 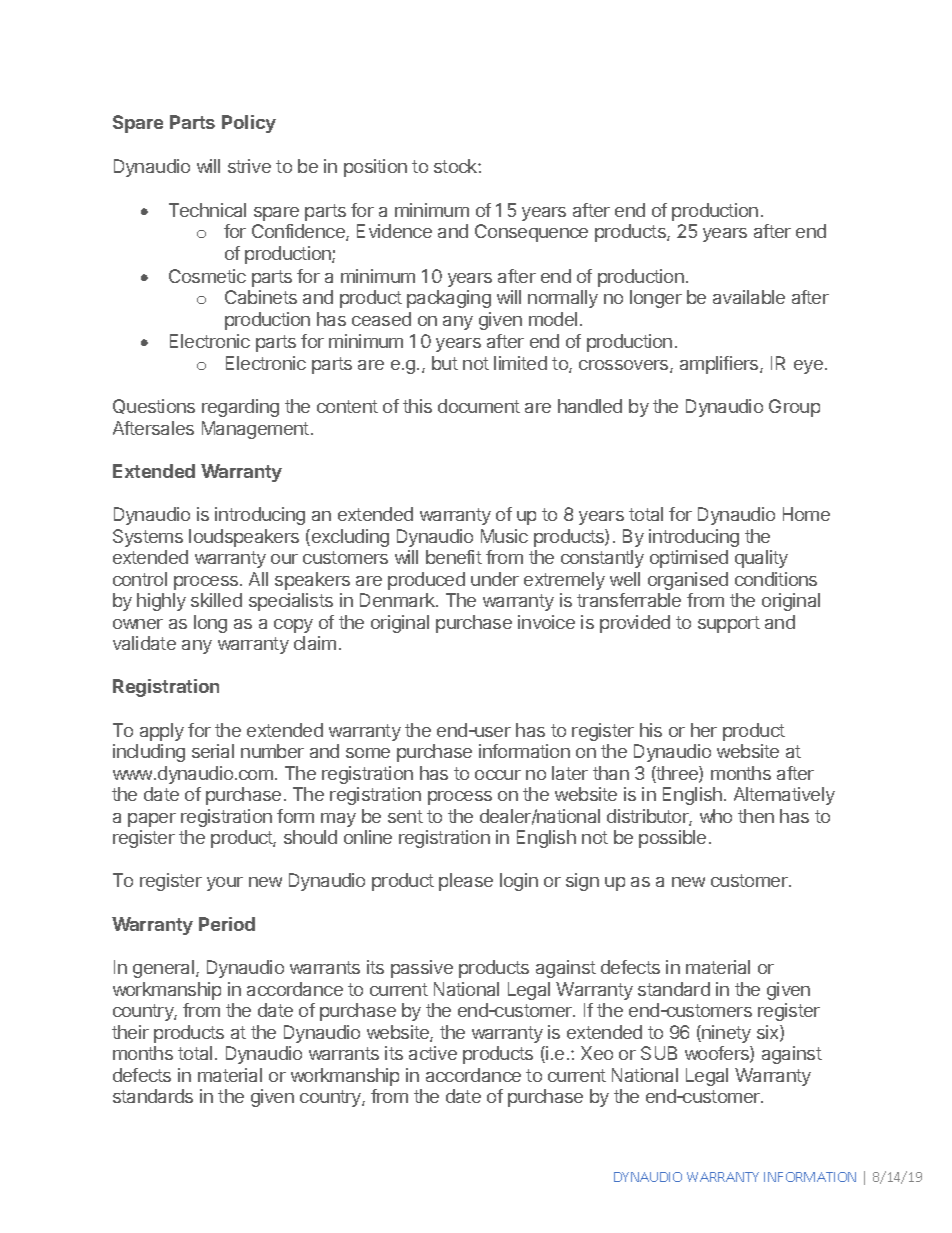 What do you see at coordinates (375, 168) in the screenshot?
I see `position` at bounding box center [375, 168].
